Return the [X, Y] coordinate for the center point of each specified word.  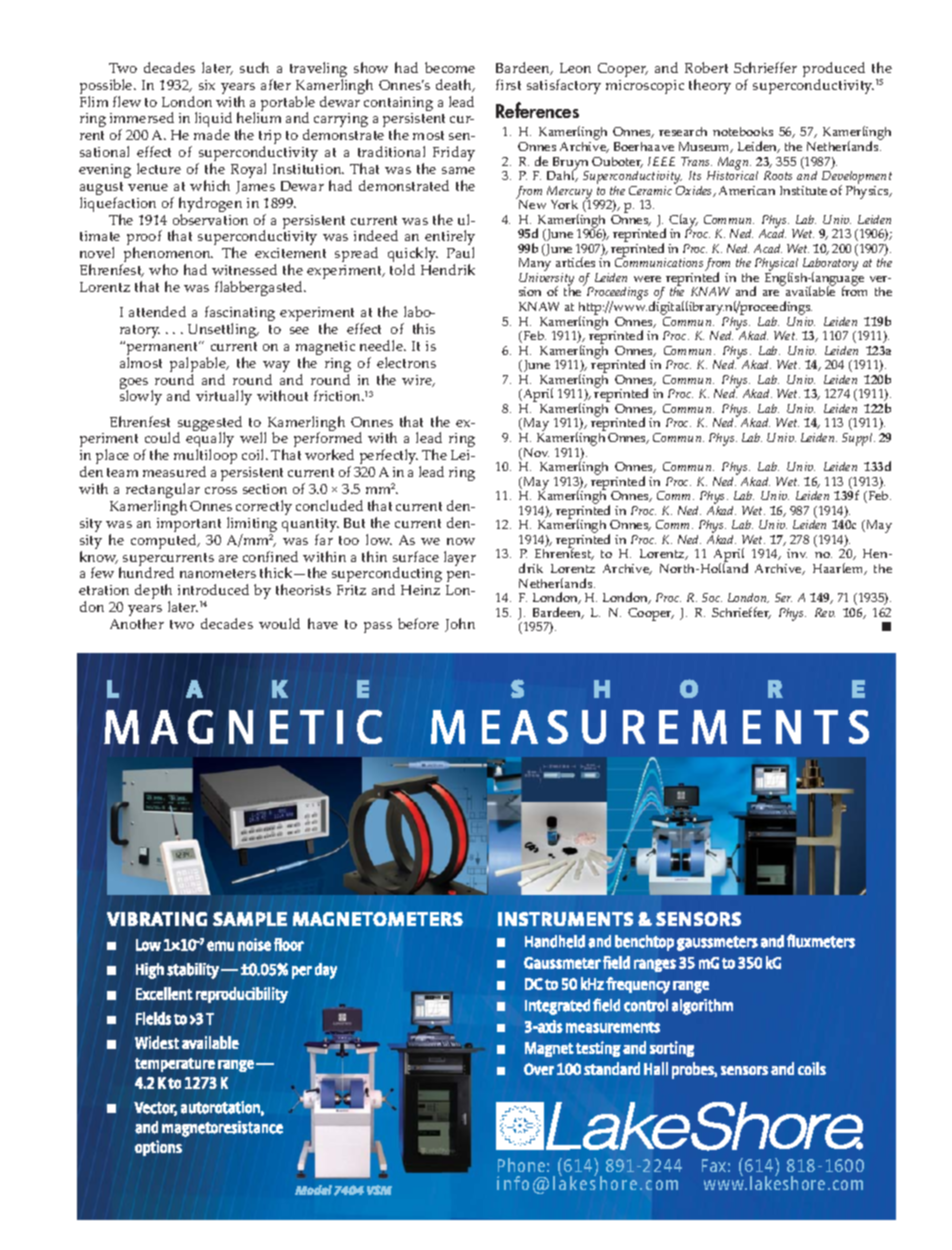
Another [137, 623]
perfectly [389, 456]
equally [210, 441]
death [455, 85]
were [647, 279]
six [207, 85]
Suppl [858, 439]
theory [710, 86]
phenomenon [167, 256]
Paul [460, 252]
